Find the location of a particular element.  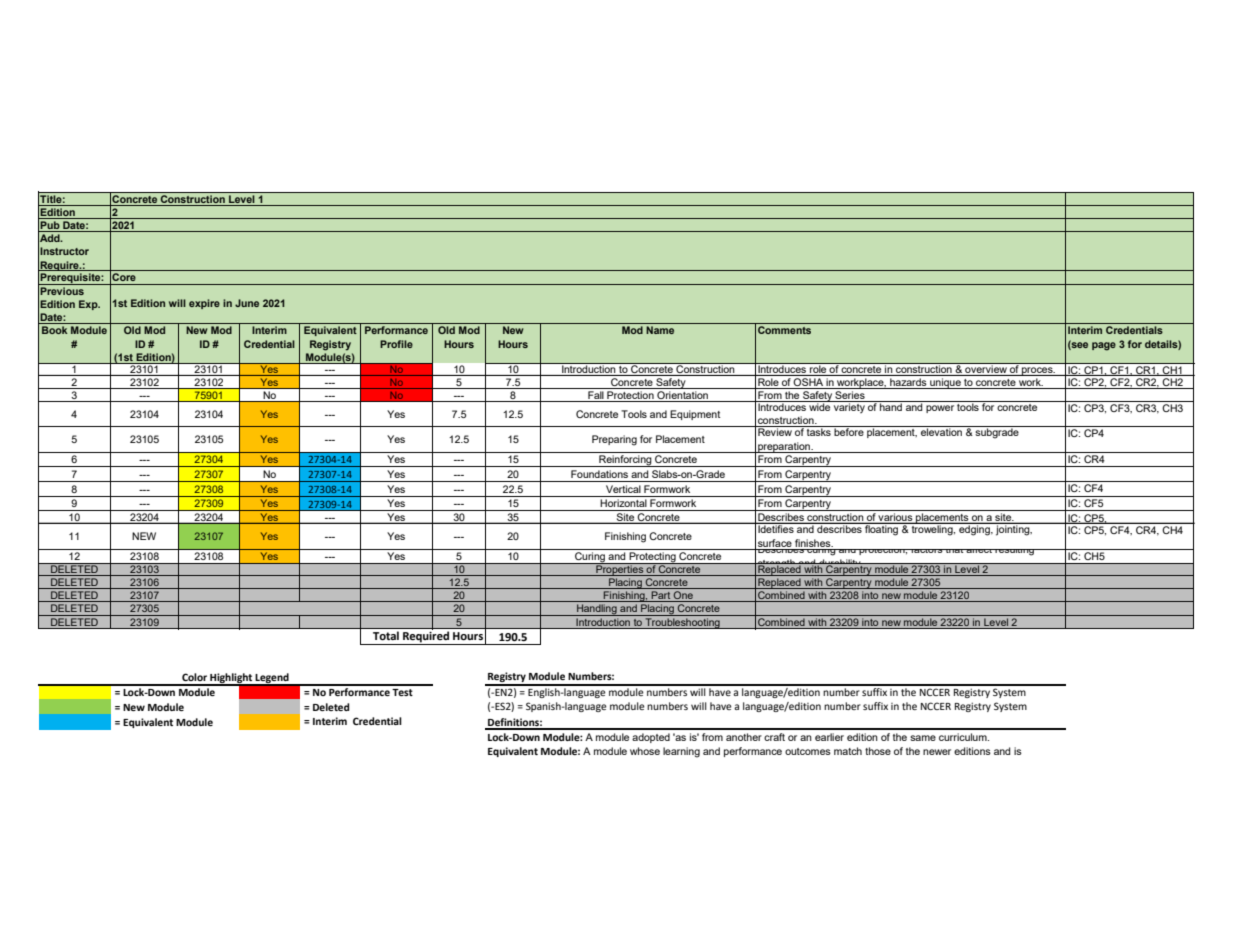

Equipment is located at coordinates (695, 415).
